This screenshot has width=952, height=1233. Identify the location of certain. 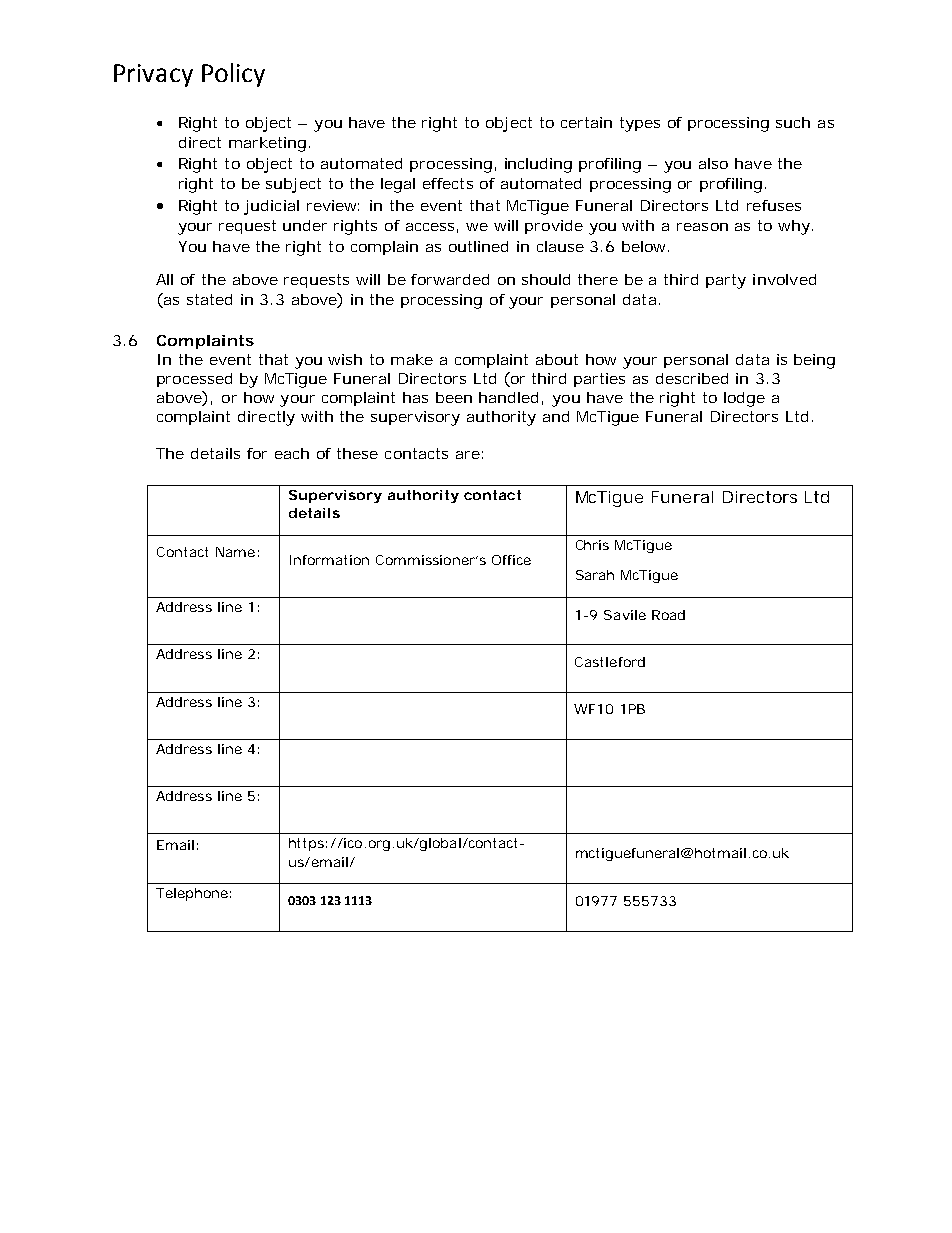
(586, 122).
